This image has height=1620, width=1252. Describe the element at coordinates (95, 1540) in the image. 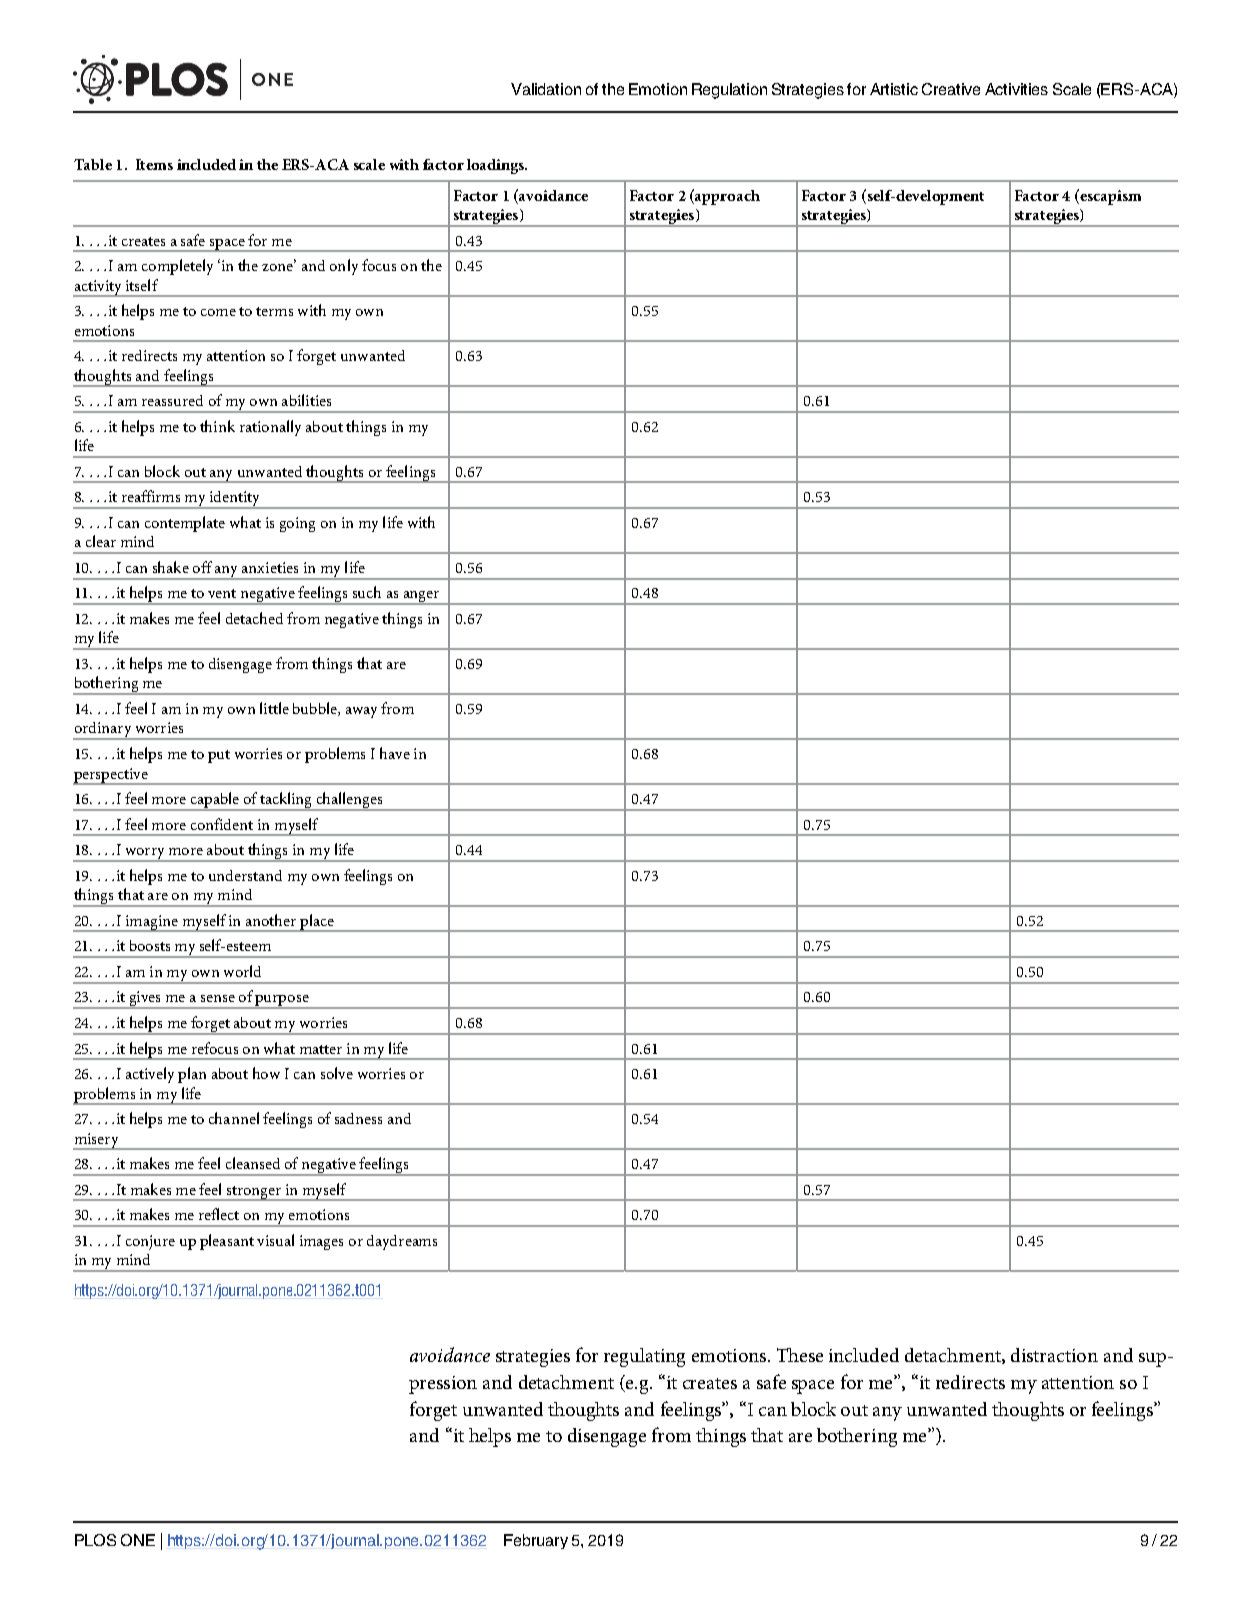

I see `PLOS` at that location.
